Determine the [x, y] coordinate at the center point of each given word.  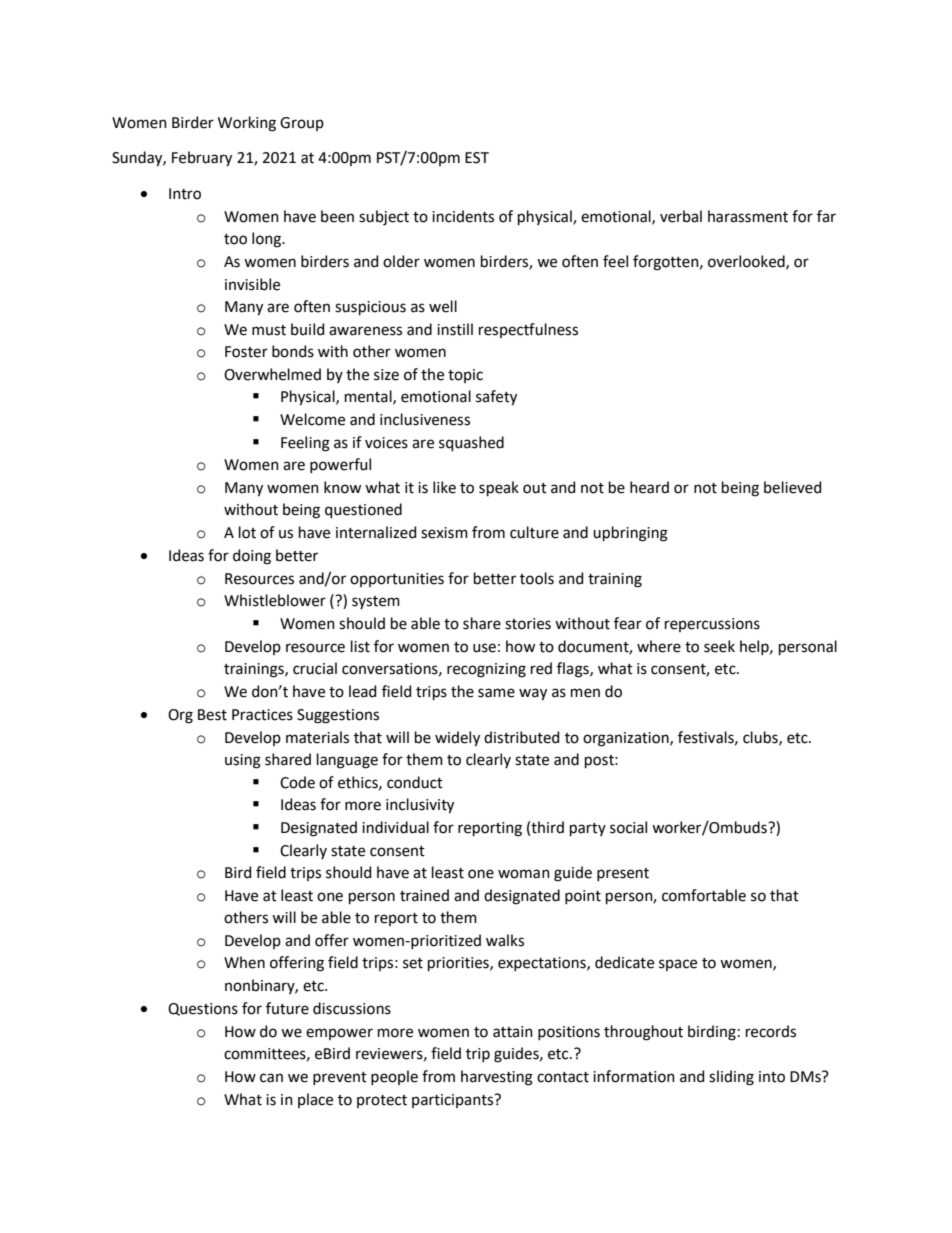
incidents [463, 216]
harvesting [497, 1078]
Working [247, 124]
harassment [748, 216]
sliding [731, 1078]
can [271, 1078]
